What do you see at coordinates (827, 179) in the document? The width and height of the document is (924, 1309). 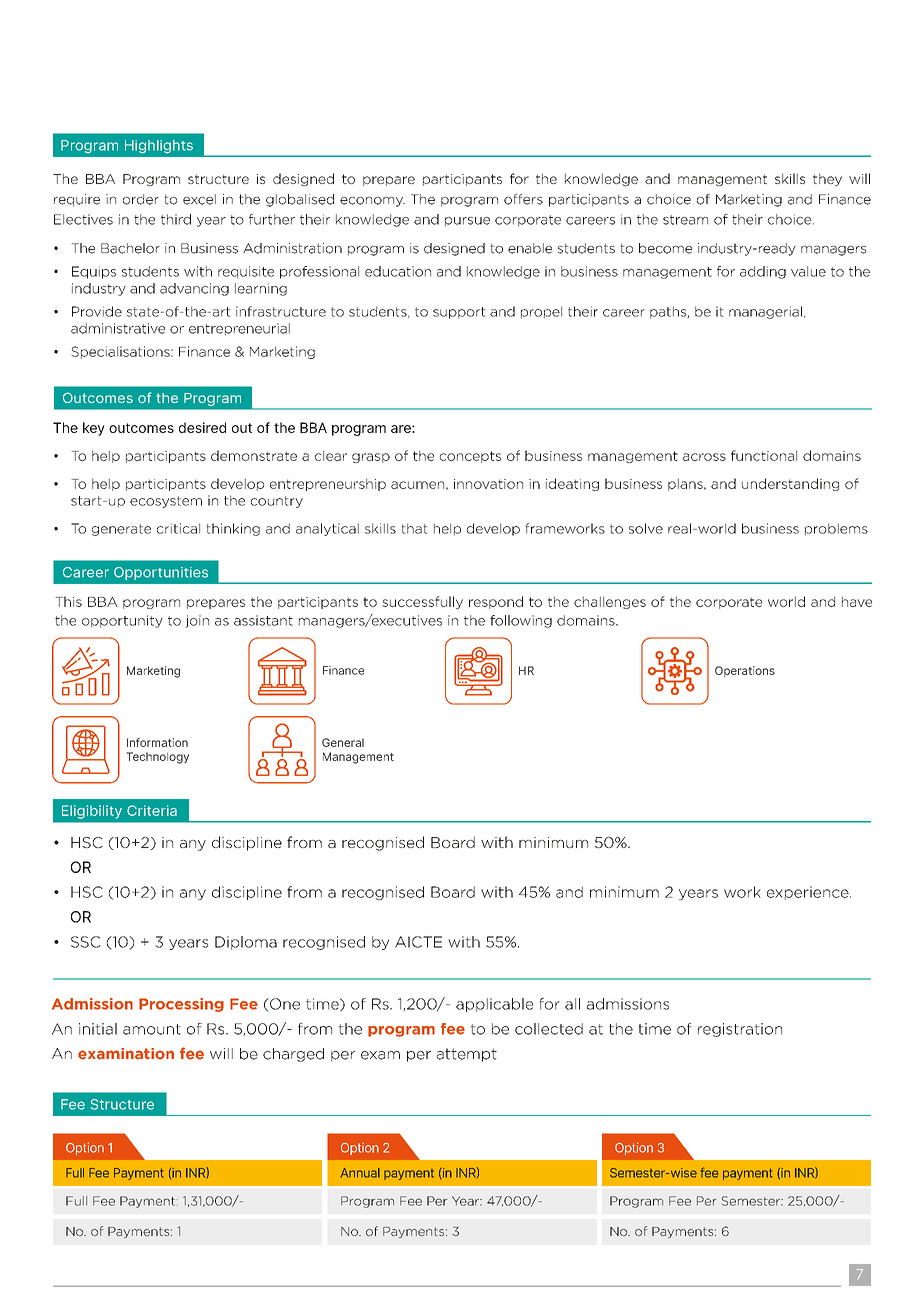 I see `they` at bounding box center [827, 179].
